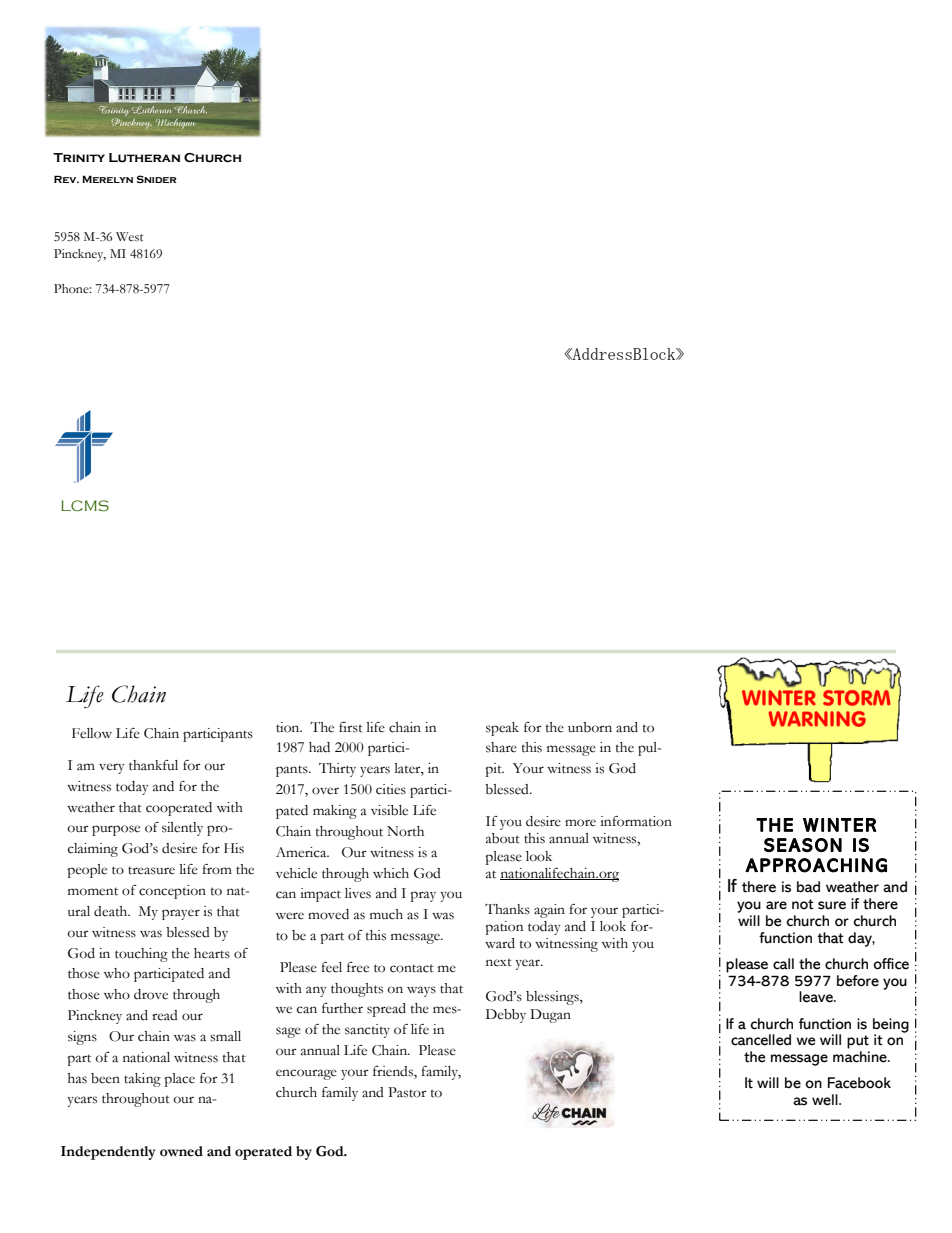 This image has height=1233, width=952. What do you see at coordinates (144, 158) in the image?
I see `Lutheran` at bounding box center [144, 158].
